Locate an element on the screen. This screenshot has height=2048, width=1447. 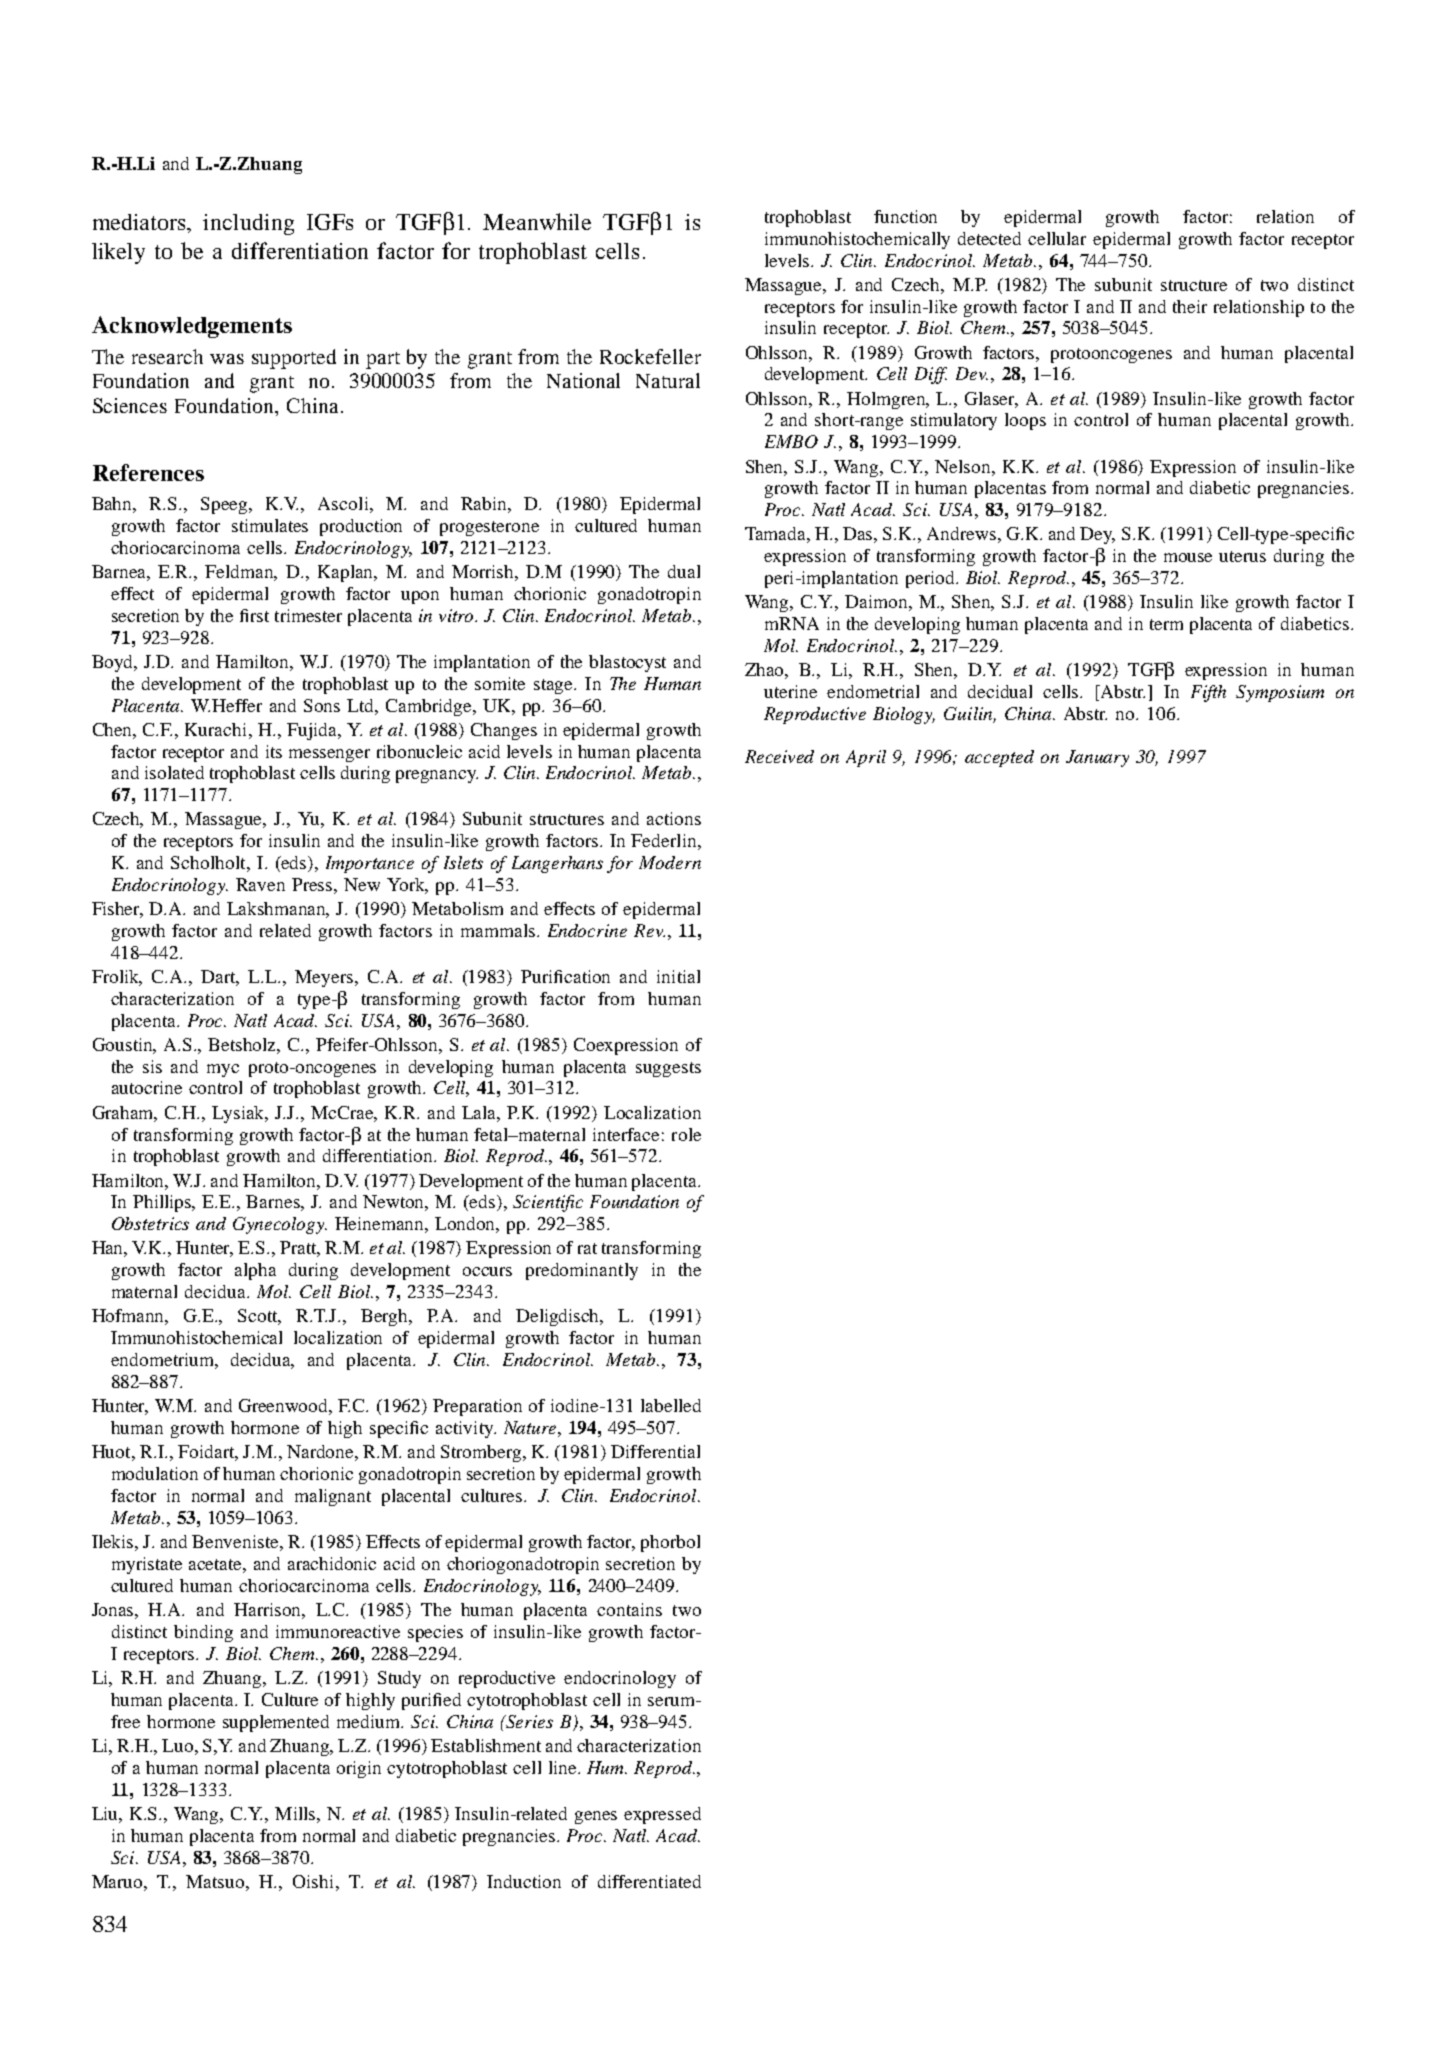
actions is located at coordinates (674, 818).
